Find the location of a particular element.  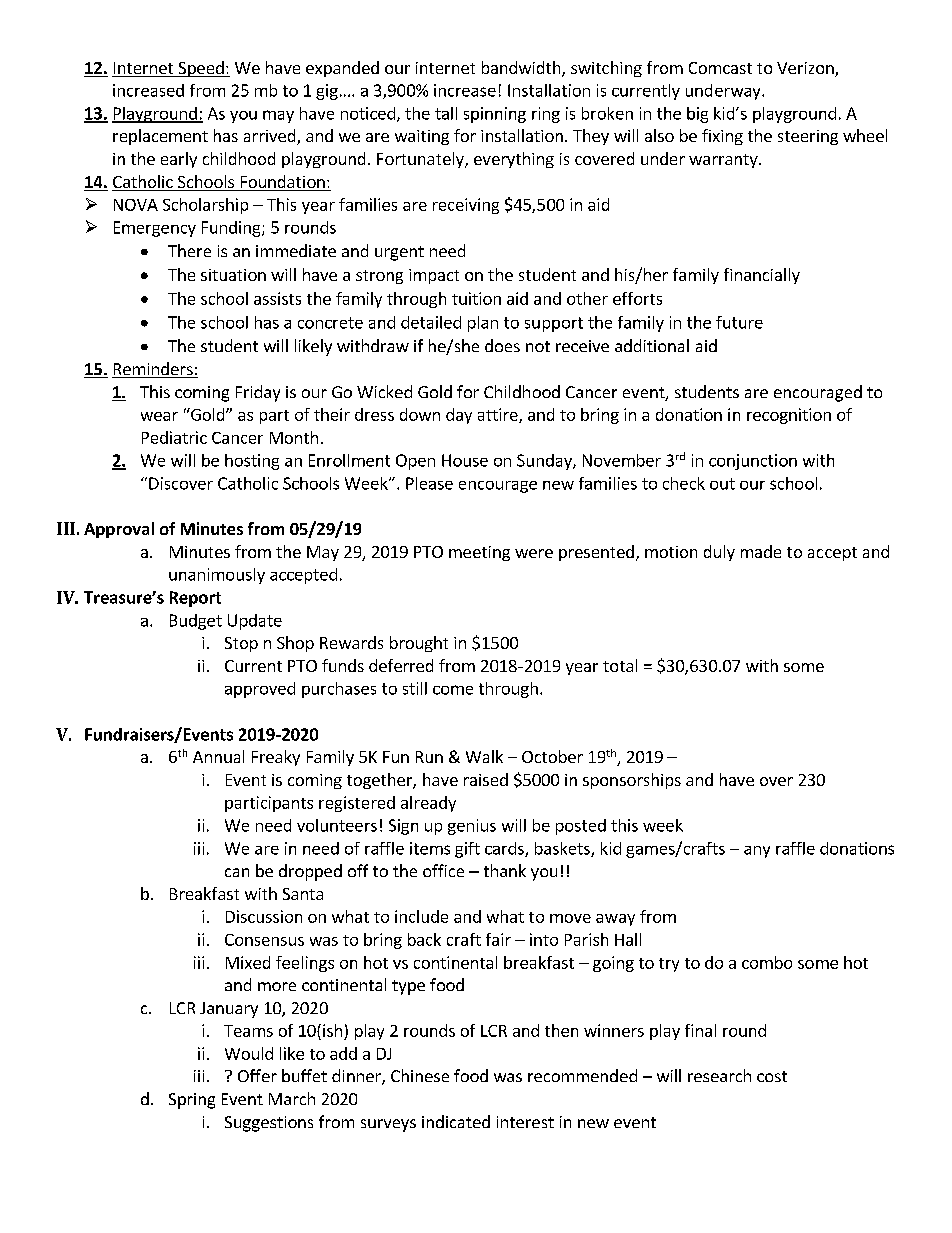

interest is located at coordinates (525, 1122).
